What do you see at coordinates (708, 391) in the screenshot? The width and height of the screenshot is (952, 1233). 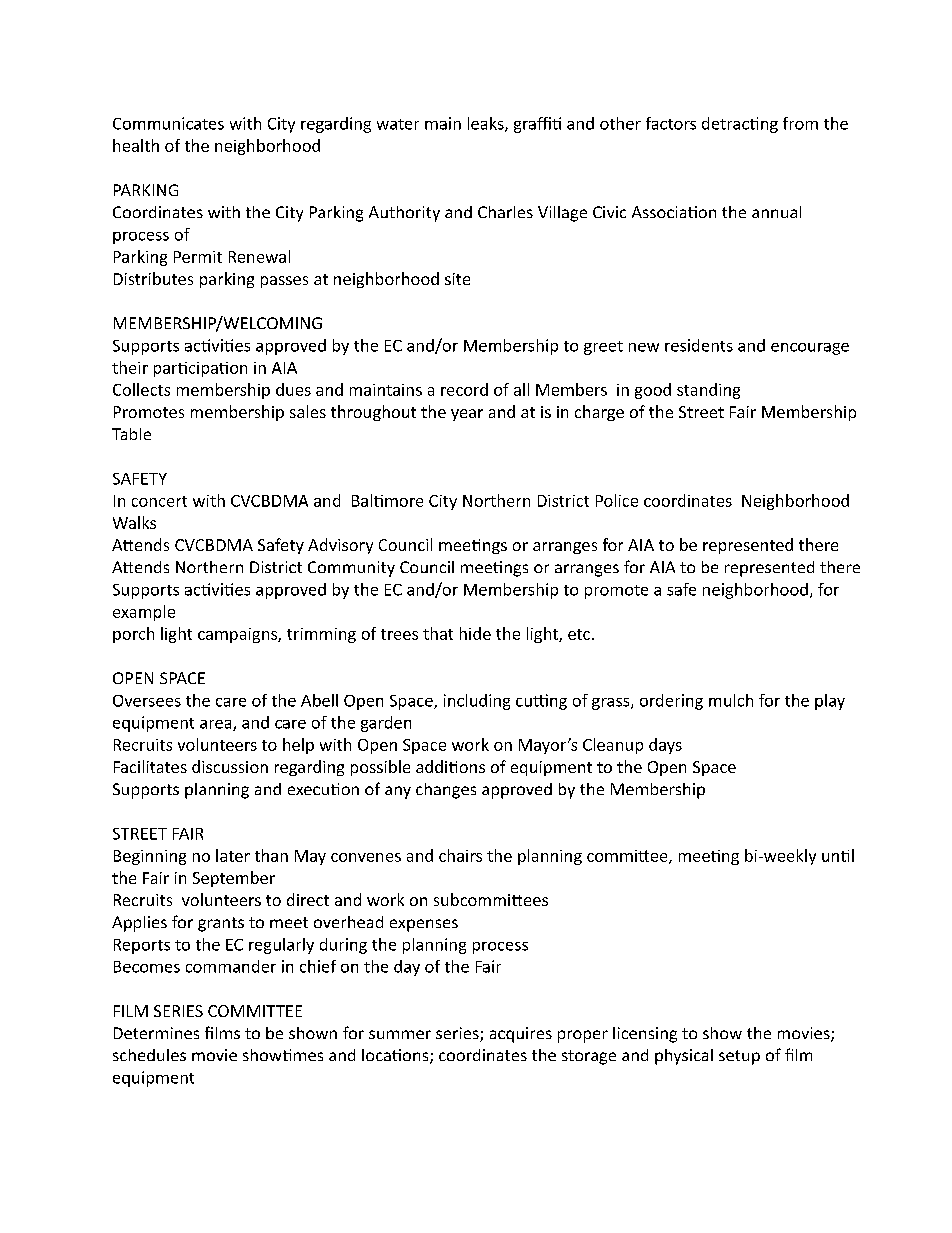 I see `standing` at bounding box center [708, 391].
